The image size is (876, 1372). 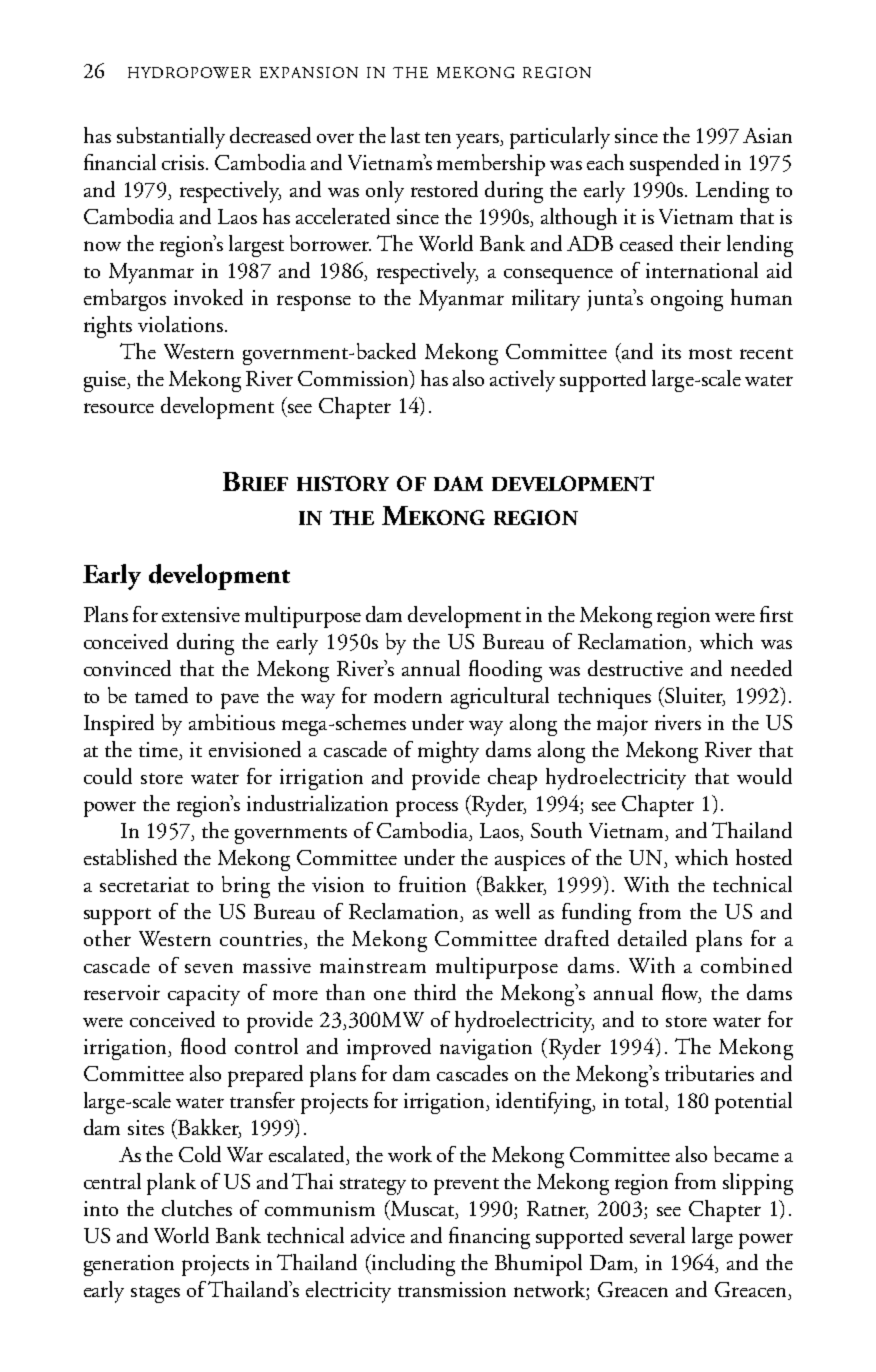 What do you see at coordinates (343, 483) in the document?
I see `HISTORY` at bounding box center [343, 483].
